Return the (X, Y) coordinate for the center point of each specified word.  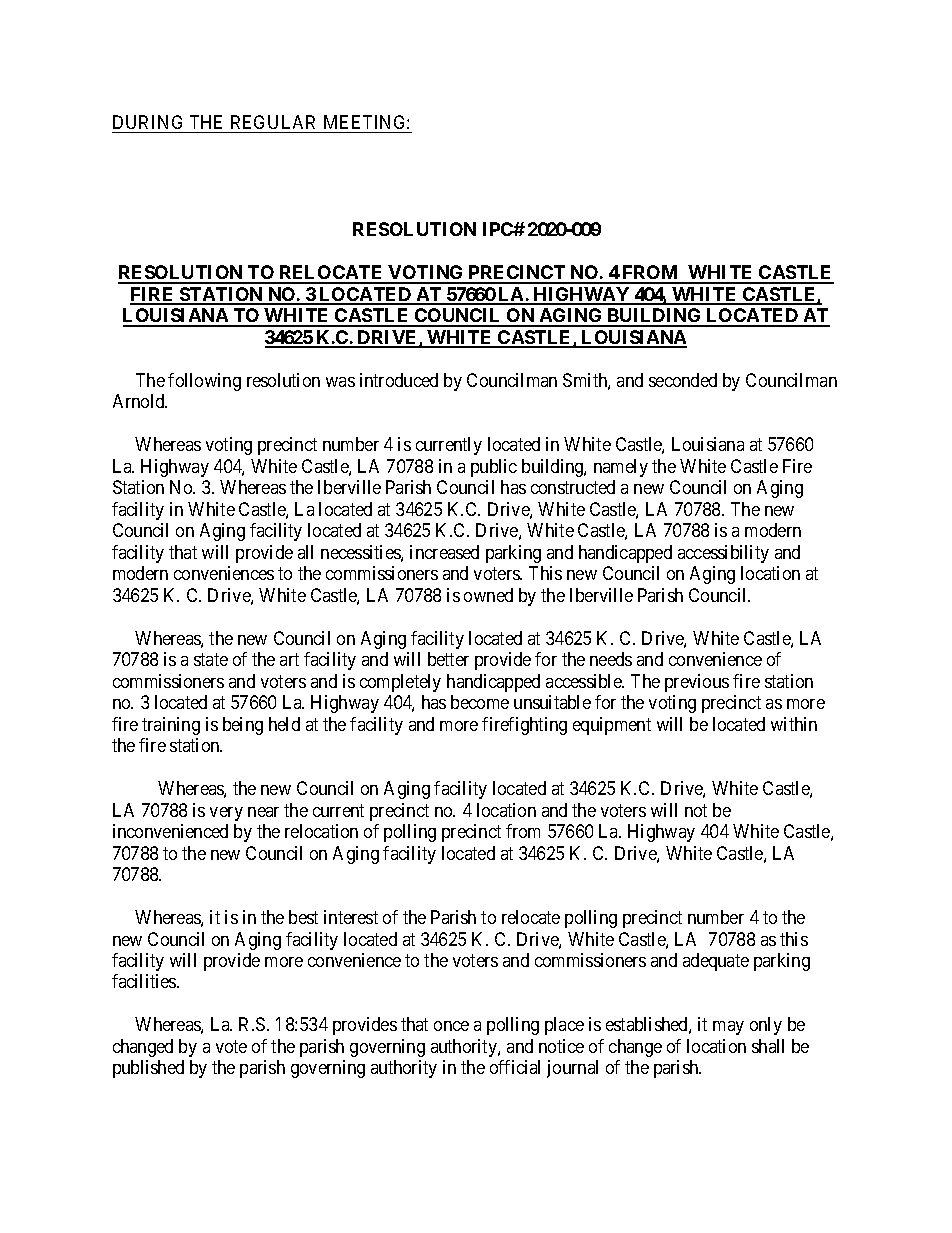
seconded (683, 380)
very (226, 814)
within (794, 724)
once (451, 1026)
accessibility (723, 554)
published (148, 1069)
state (211, 659)
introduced (399, 380)
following (204, 382)
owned (488, 595)
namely (621, 468)
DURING (147, 122)
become (480, 702)
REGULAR (273, 122)
